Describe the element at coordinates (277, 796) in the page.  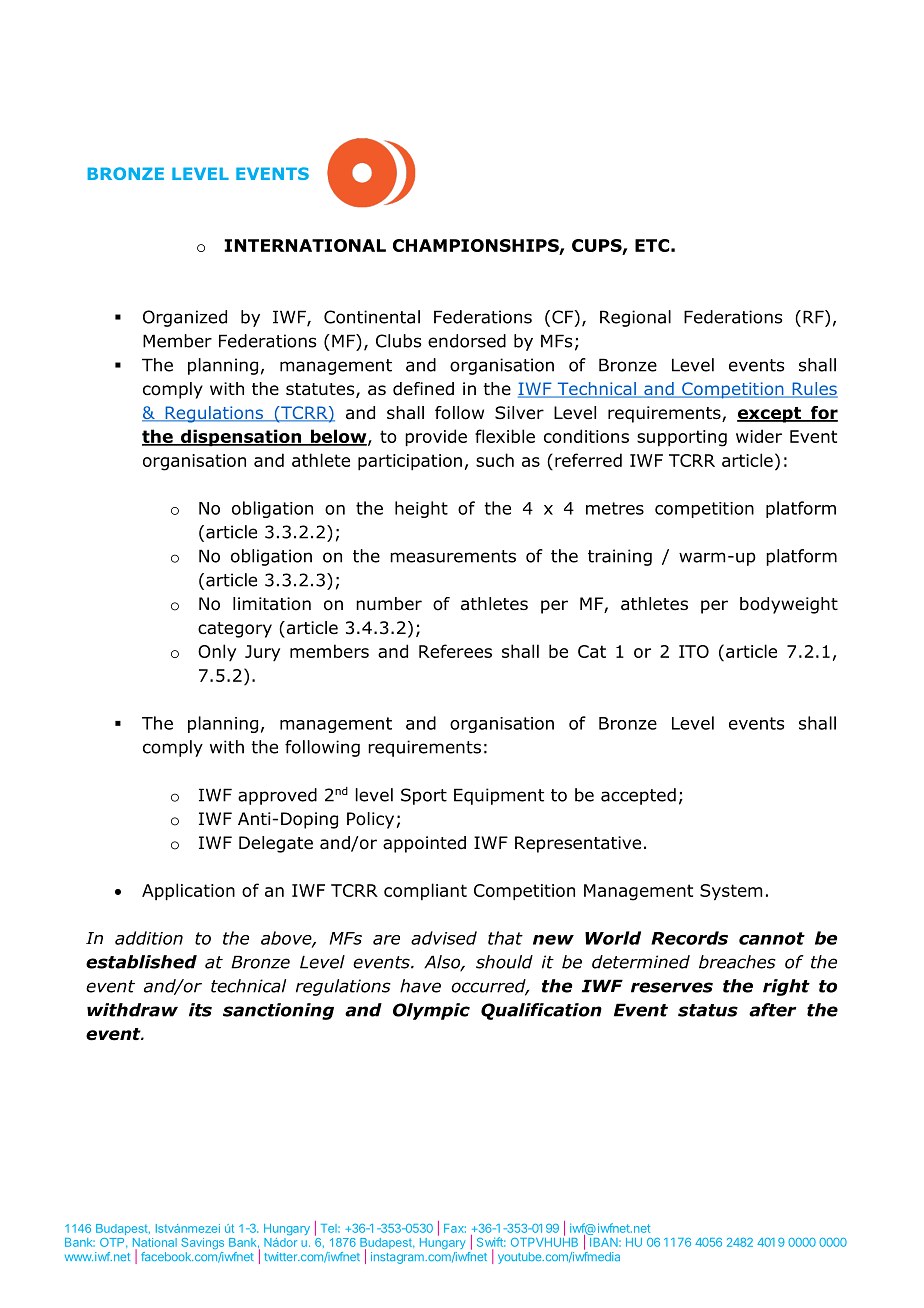
I see `approved` at that location.
